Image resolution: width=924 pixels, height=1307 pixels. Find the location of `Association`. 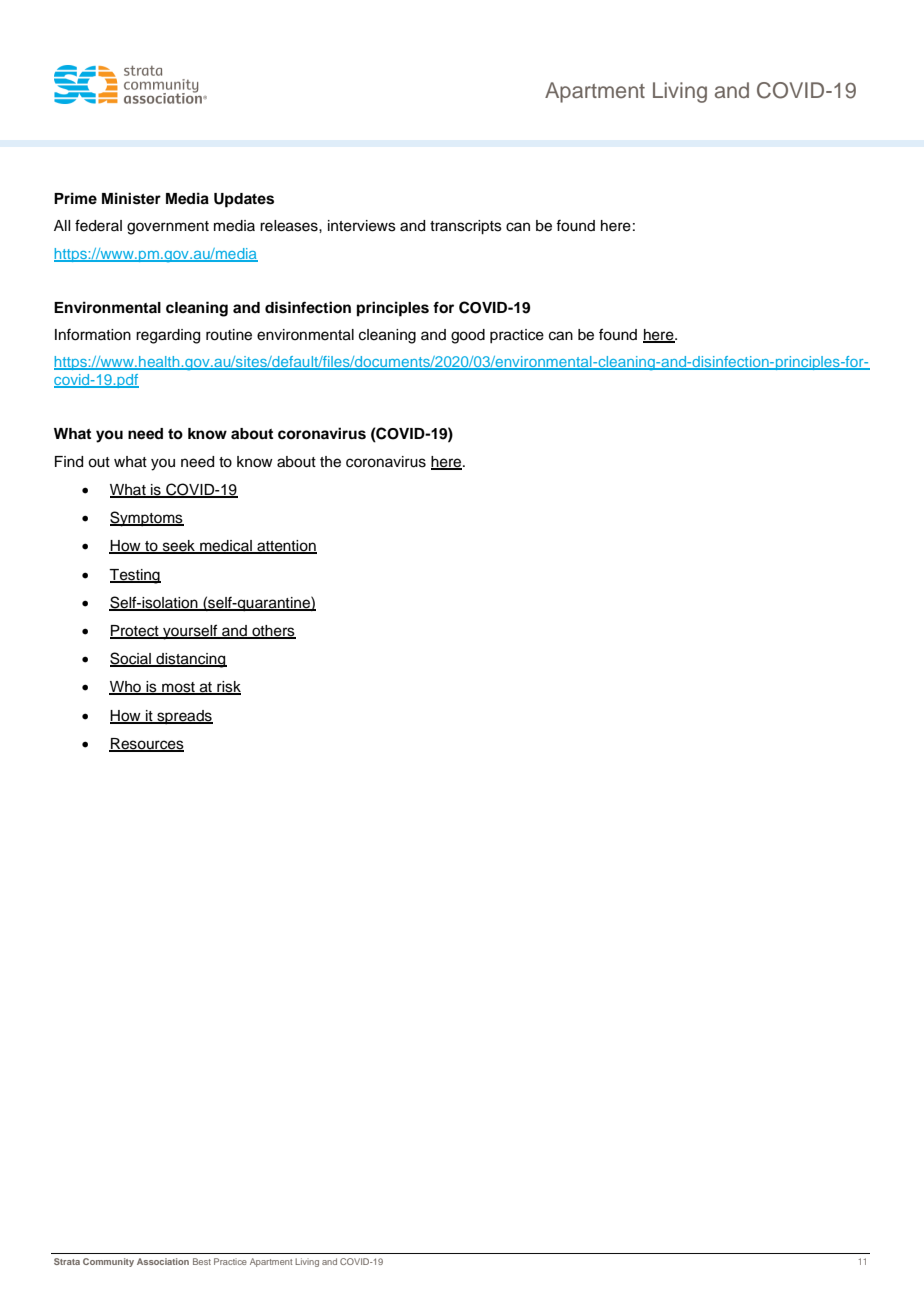

Association is located at coordinates (163, 1261).
